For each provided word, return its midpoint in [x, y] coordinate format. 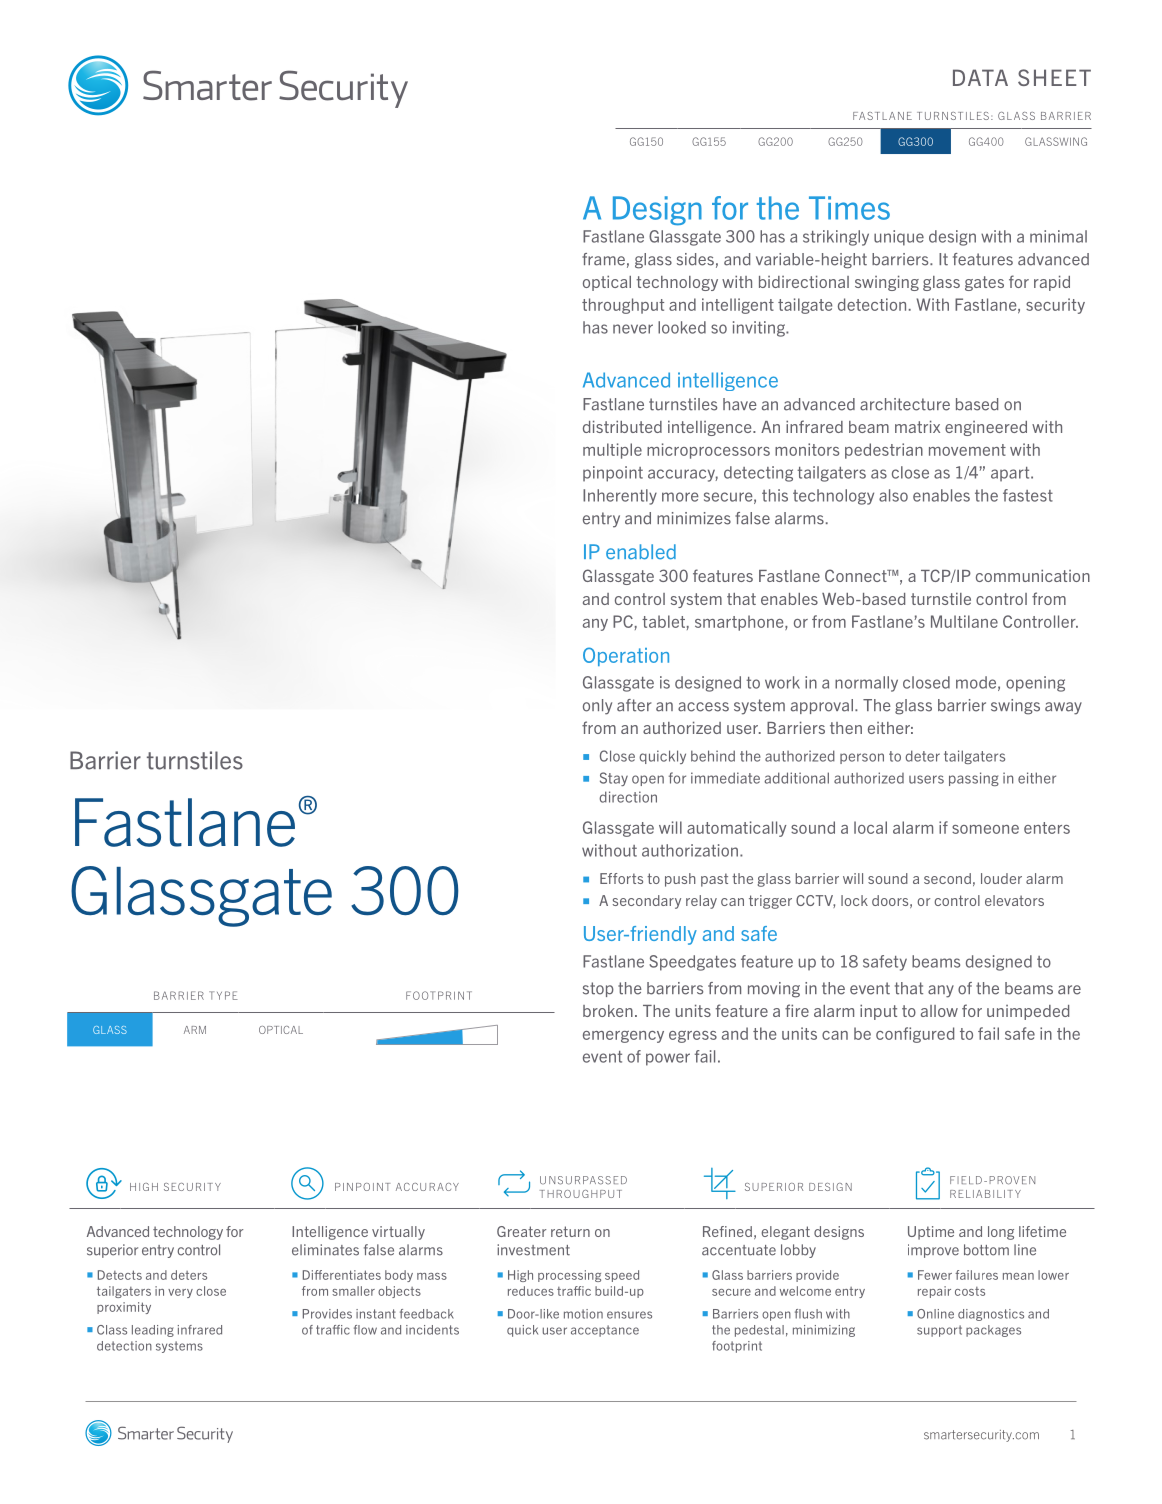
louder [1001, 878]
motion [583, 1314]
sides [695, 259]
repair [934, 1292]
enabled [641, 552]
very [180, 1293]
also [893, 495]
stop [598, 989]
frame [603, 259]
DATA [980, 77]
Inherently [620, 497]
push [680, 880]
